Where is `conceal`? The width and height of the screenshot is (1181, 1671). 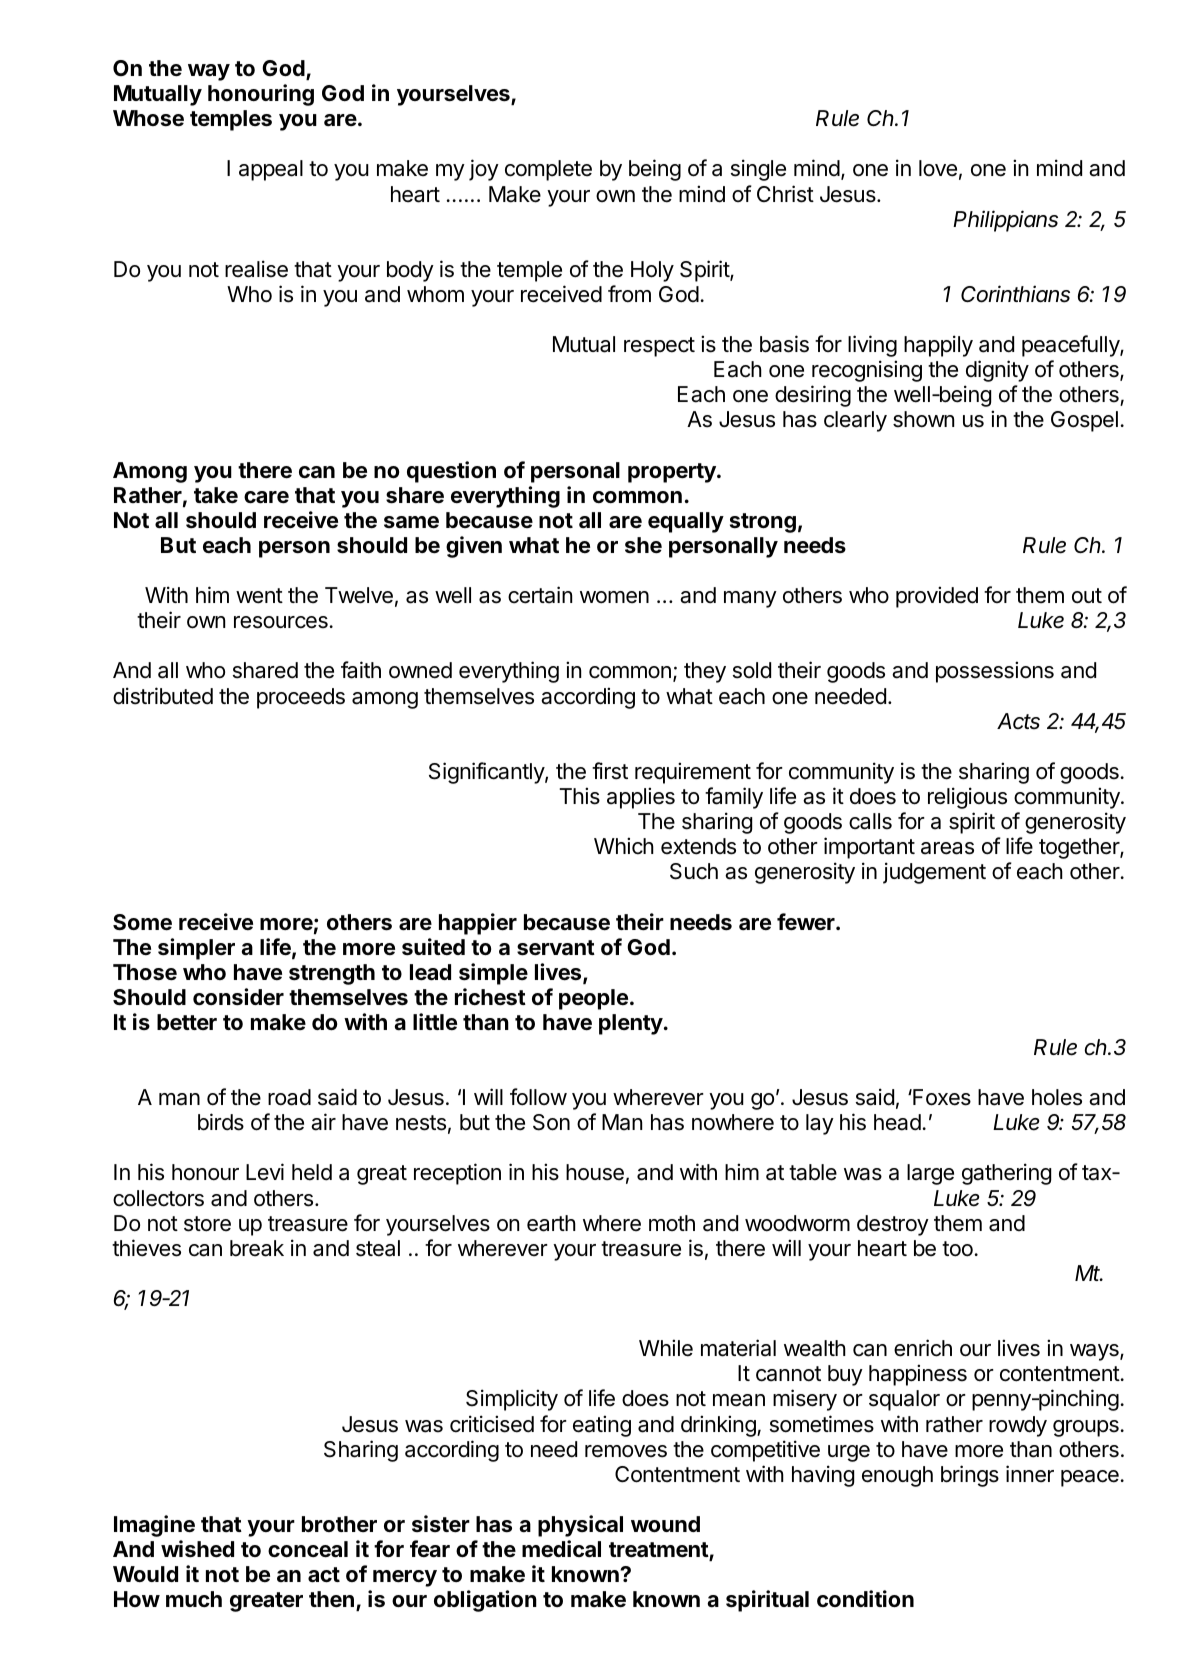
conceal is located at coordinates (308, 1549).
